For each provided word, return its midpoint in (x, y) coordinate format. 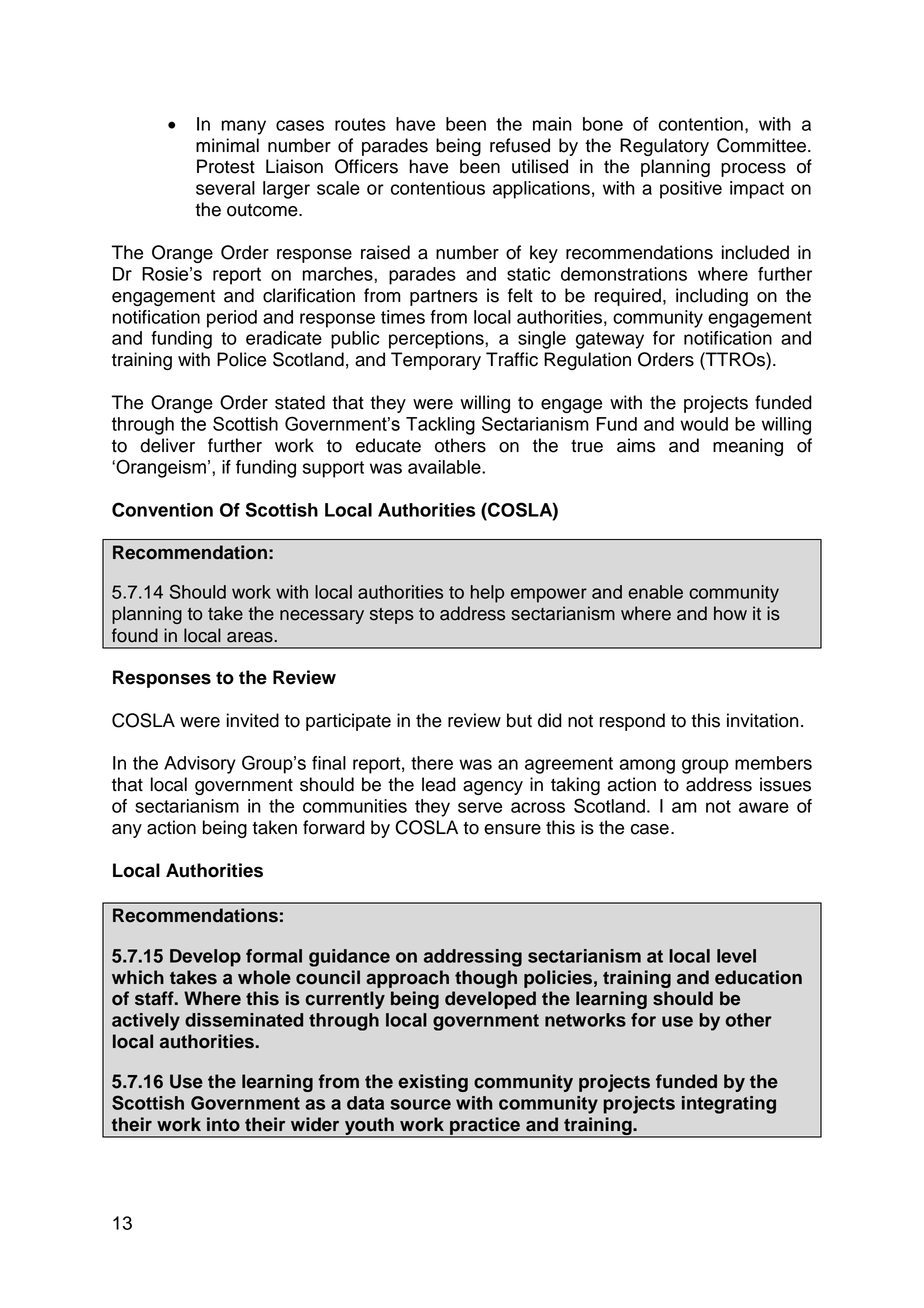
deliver (167, 445)
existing (433, 1083)
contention (701, 124)
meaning (748, 447)
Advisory (200, 765)
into (223, 1124)
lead (439, 784)
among (647, 766)
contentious (438, 188)
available (445, 467)
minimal (227, 145)
